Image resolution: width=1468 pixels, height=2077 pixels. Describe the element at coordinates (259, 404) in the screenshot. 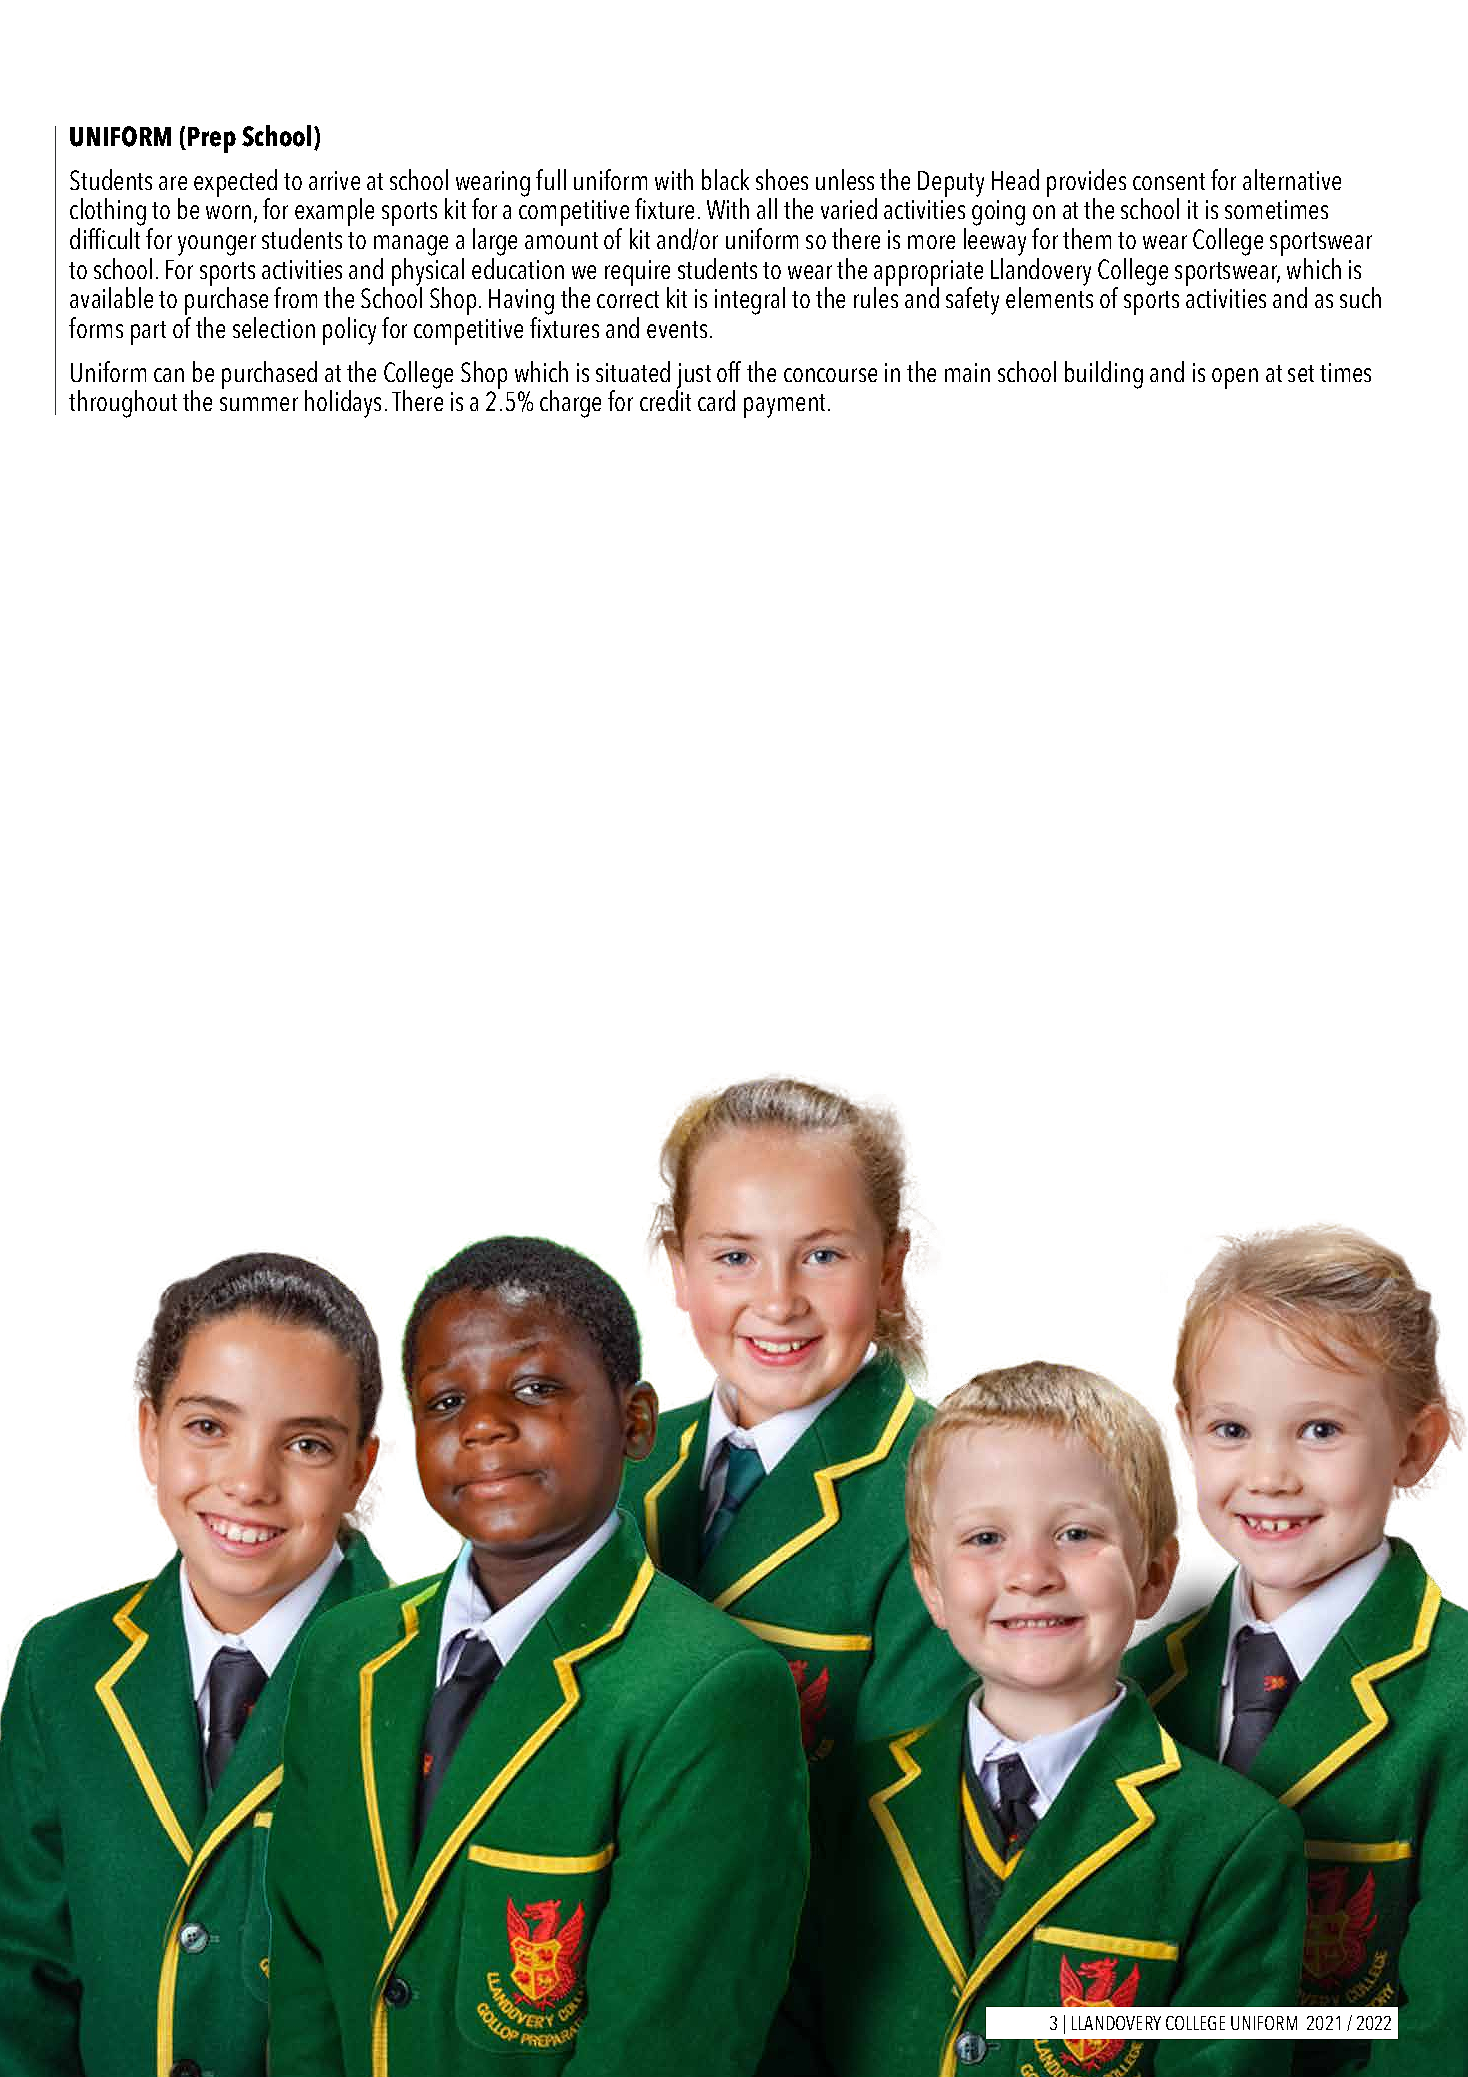

I see `summer` at that location.
